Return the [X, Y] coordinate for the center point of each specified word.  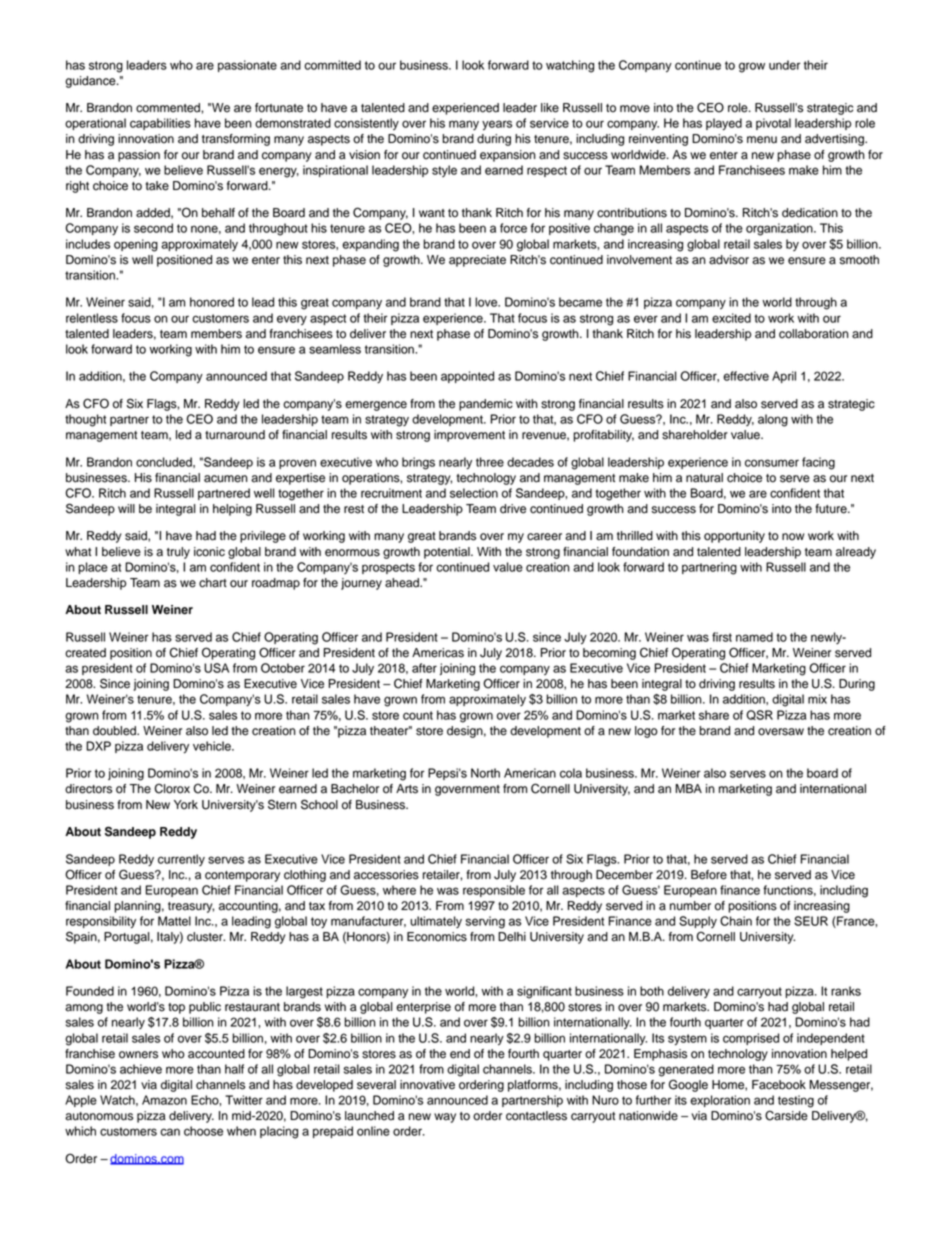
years [497, 125]
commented [169, 108]
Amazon [164, 1100]
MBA [688, 788]
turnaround [235, 435]
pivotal [773, 124]
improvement [469, 436]
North [485, 773]
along [773, 420]
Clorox [172, 788]
